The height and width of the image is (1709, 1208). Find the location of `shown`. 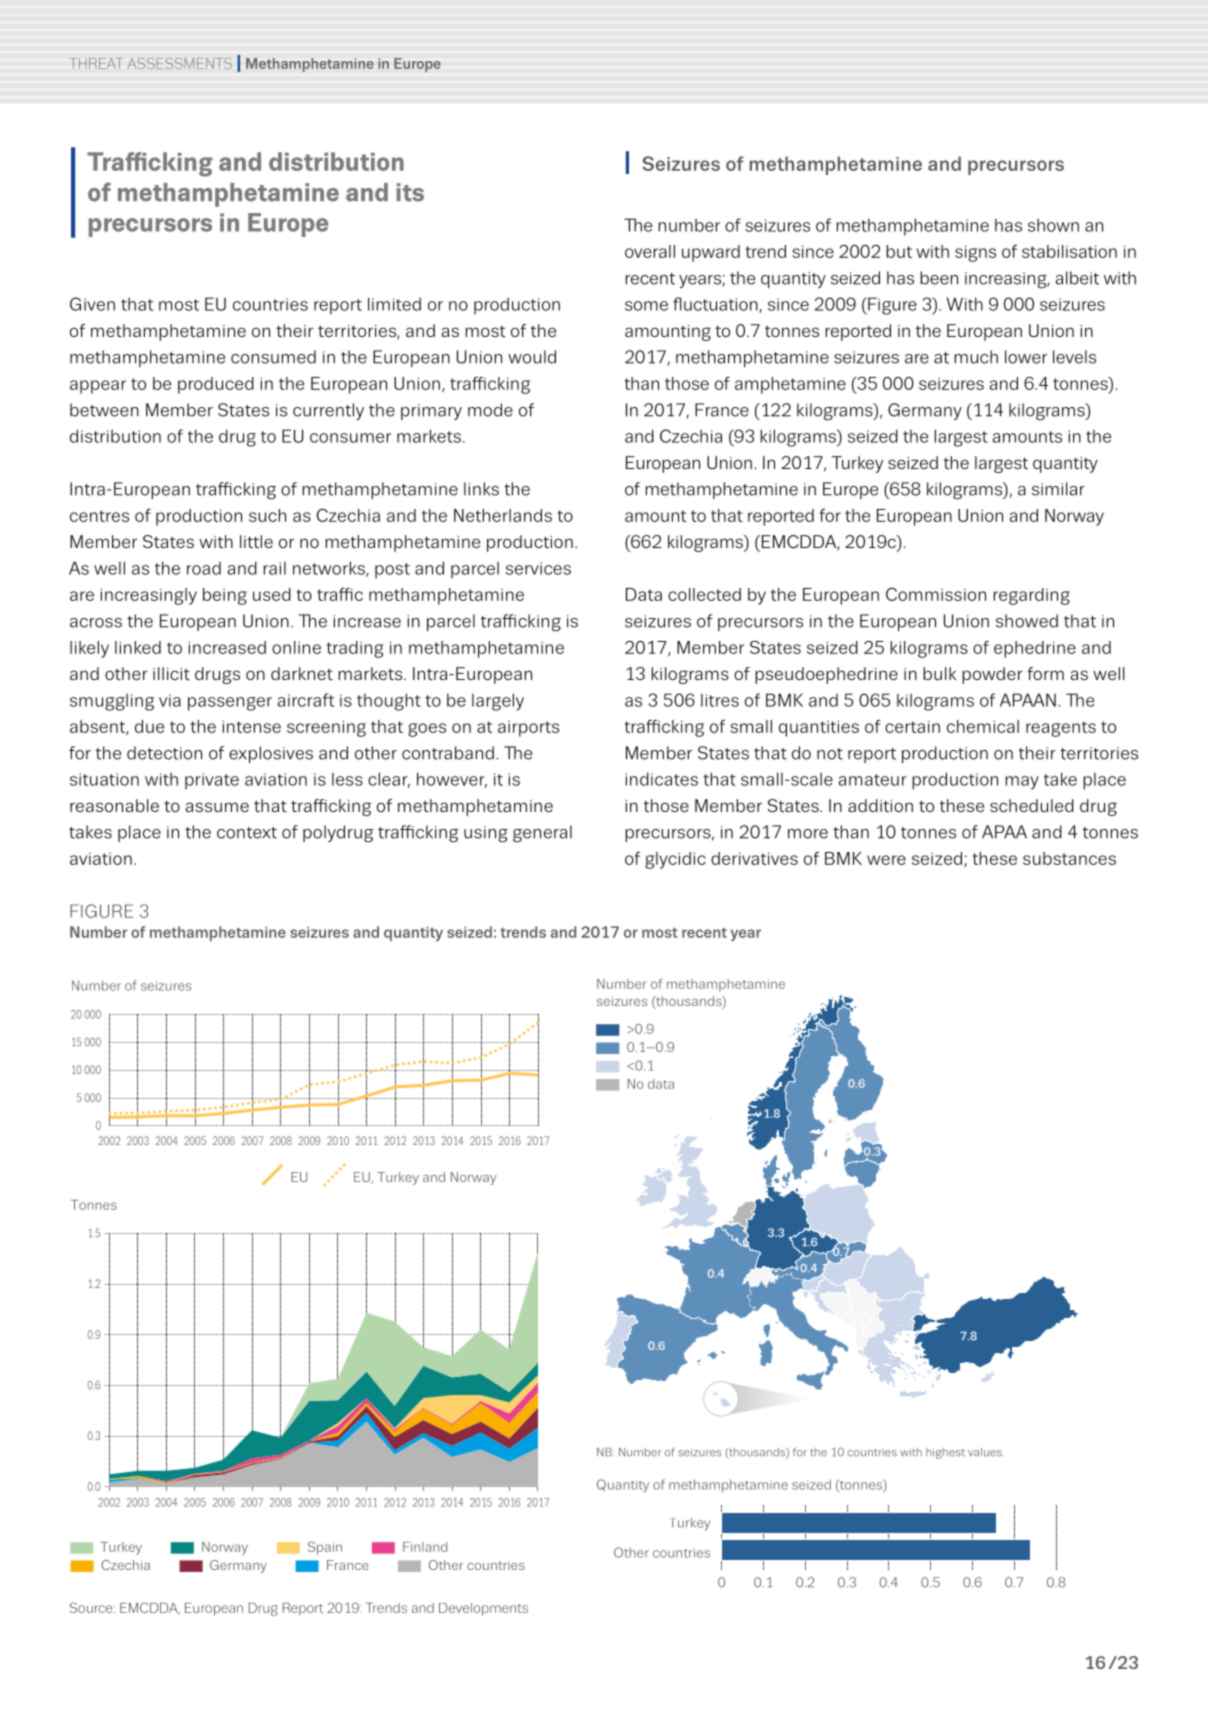

shown is located at coordinates (1053, 225).
